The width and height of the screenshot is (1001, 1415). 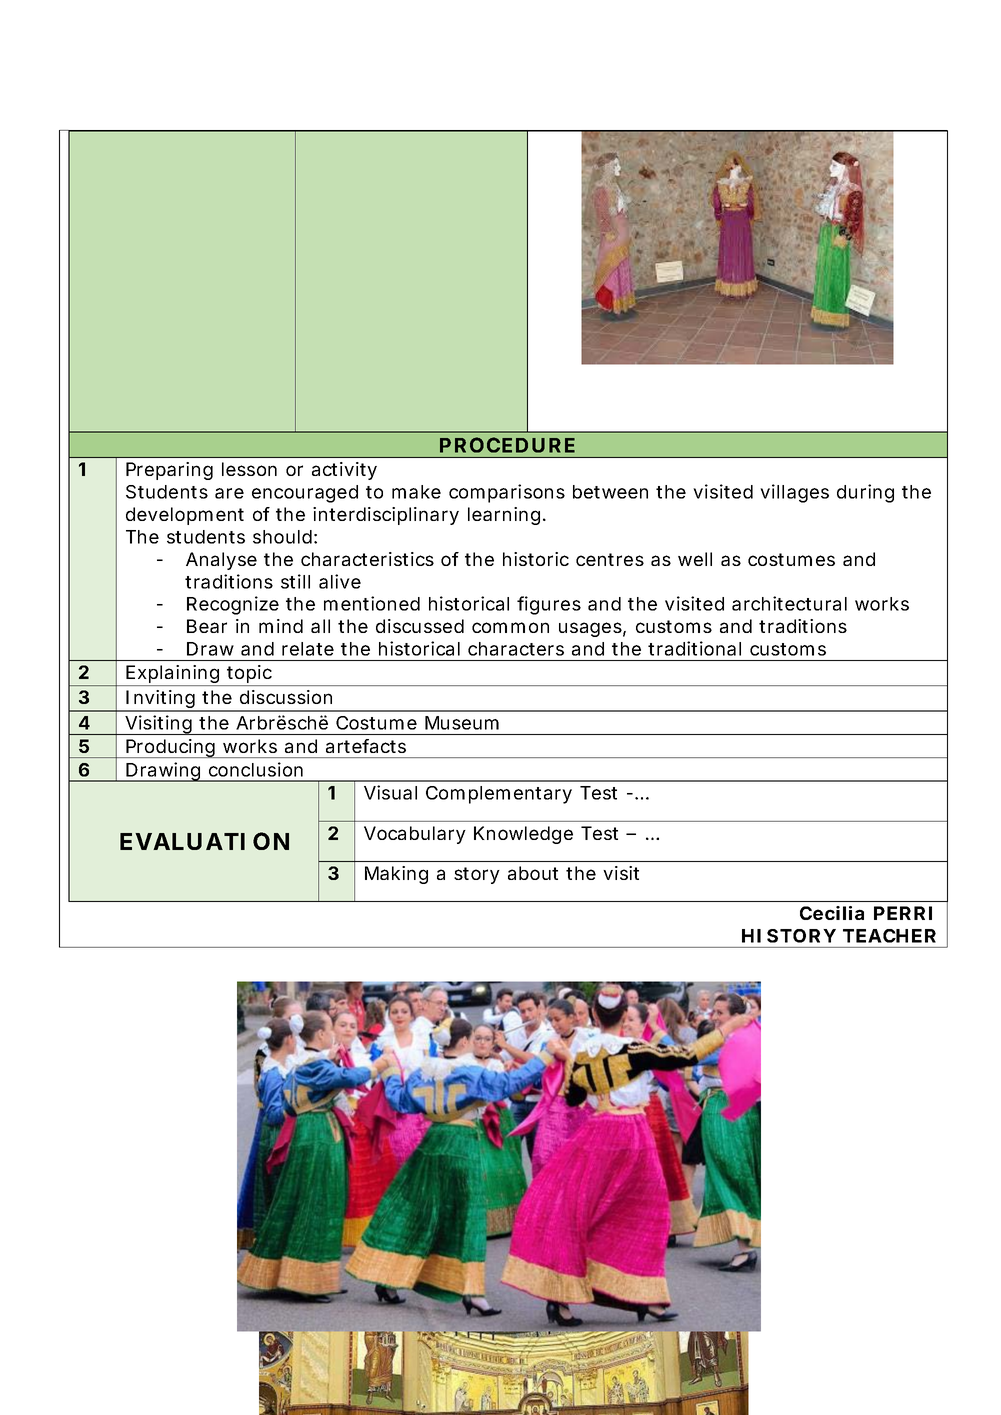 What do you see at coordinates (694, 648) in the screenshot?
I see `traditional` at bounding box center [694, 648].
